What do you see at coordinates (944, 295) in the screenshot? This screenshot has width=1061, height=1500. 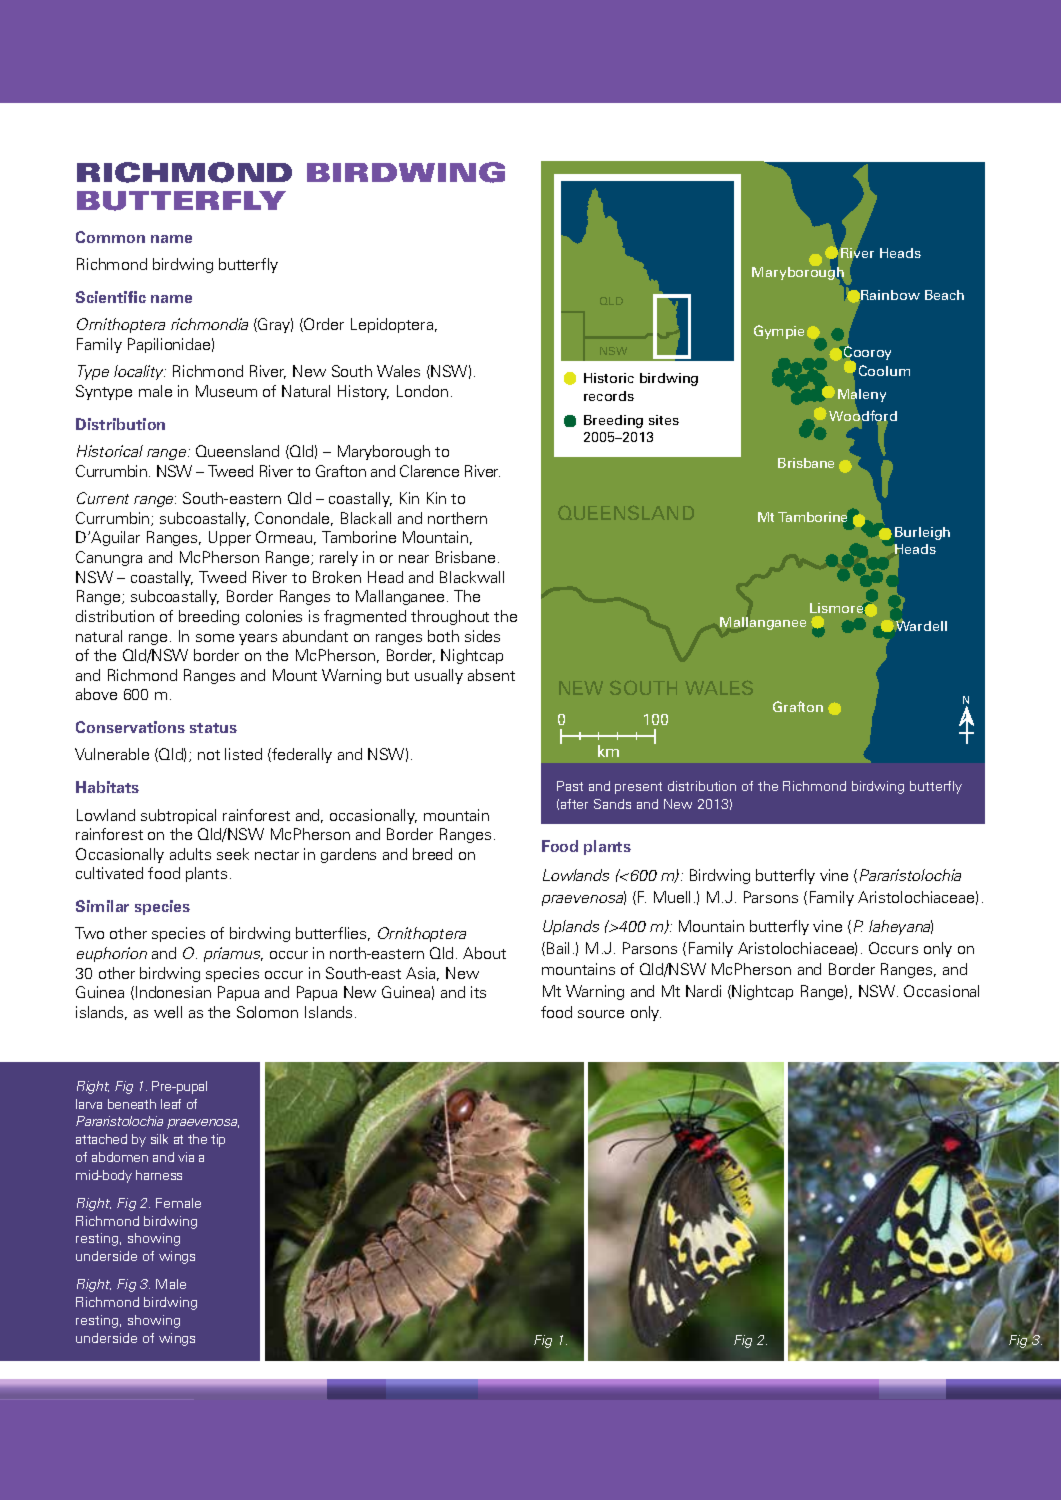 I see `Beach` at bounding box center [944, 295].
